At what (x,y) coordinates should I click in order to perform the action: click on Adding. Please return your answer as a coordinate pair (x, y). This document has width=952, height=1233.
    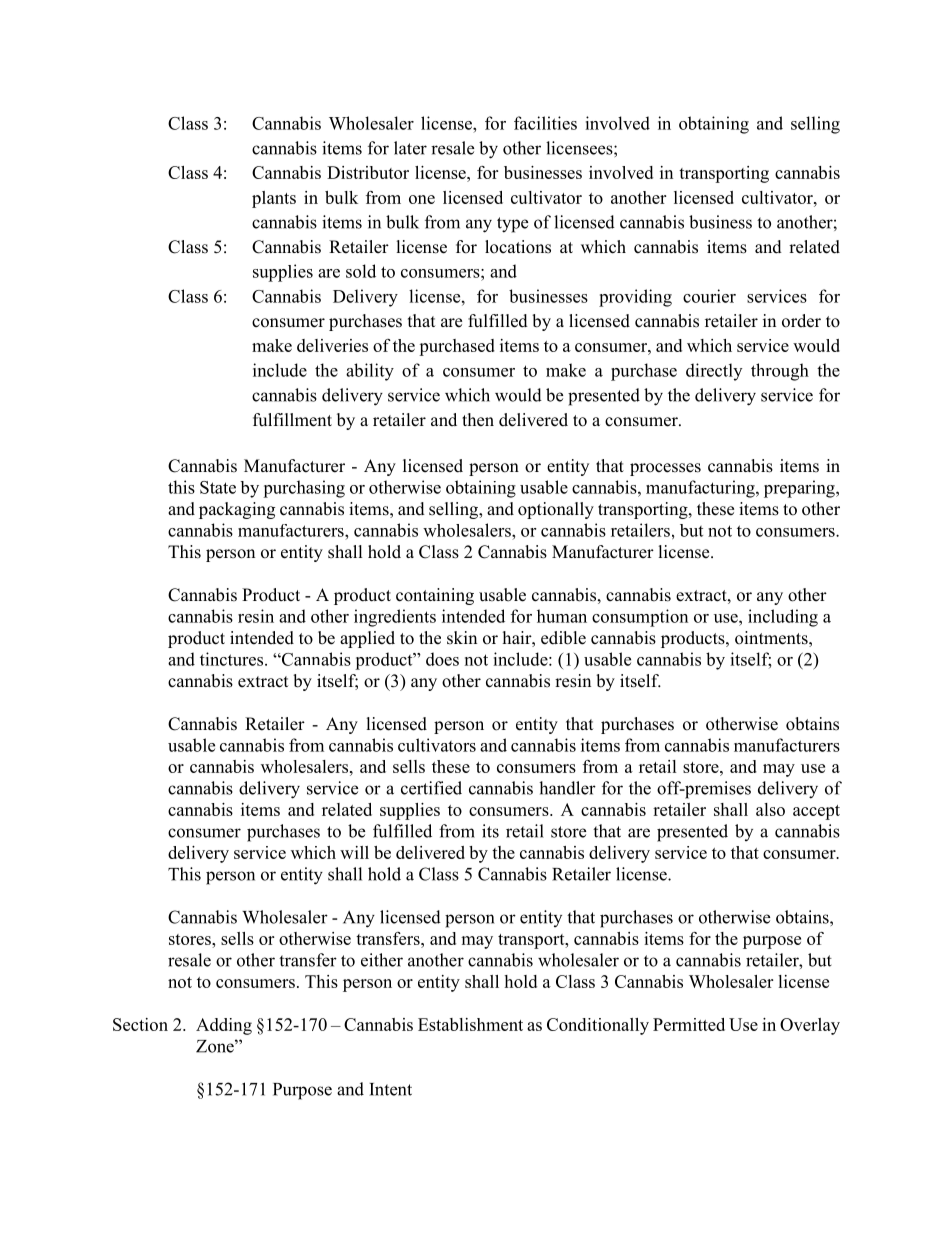
    Looking at the image, I should click on (224, 1026).
